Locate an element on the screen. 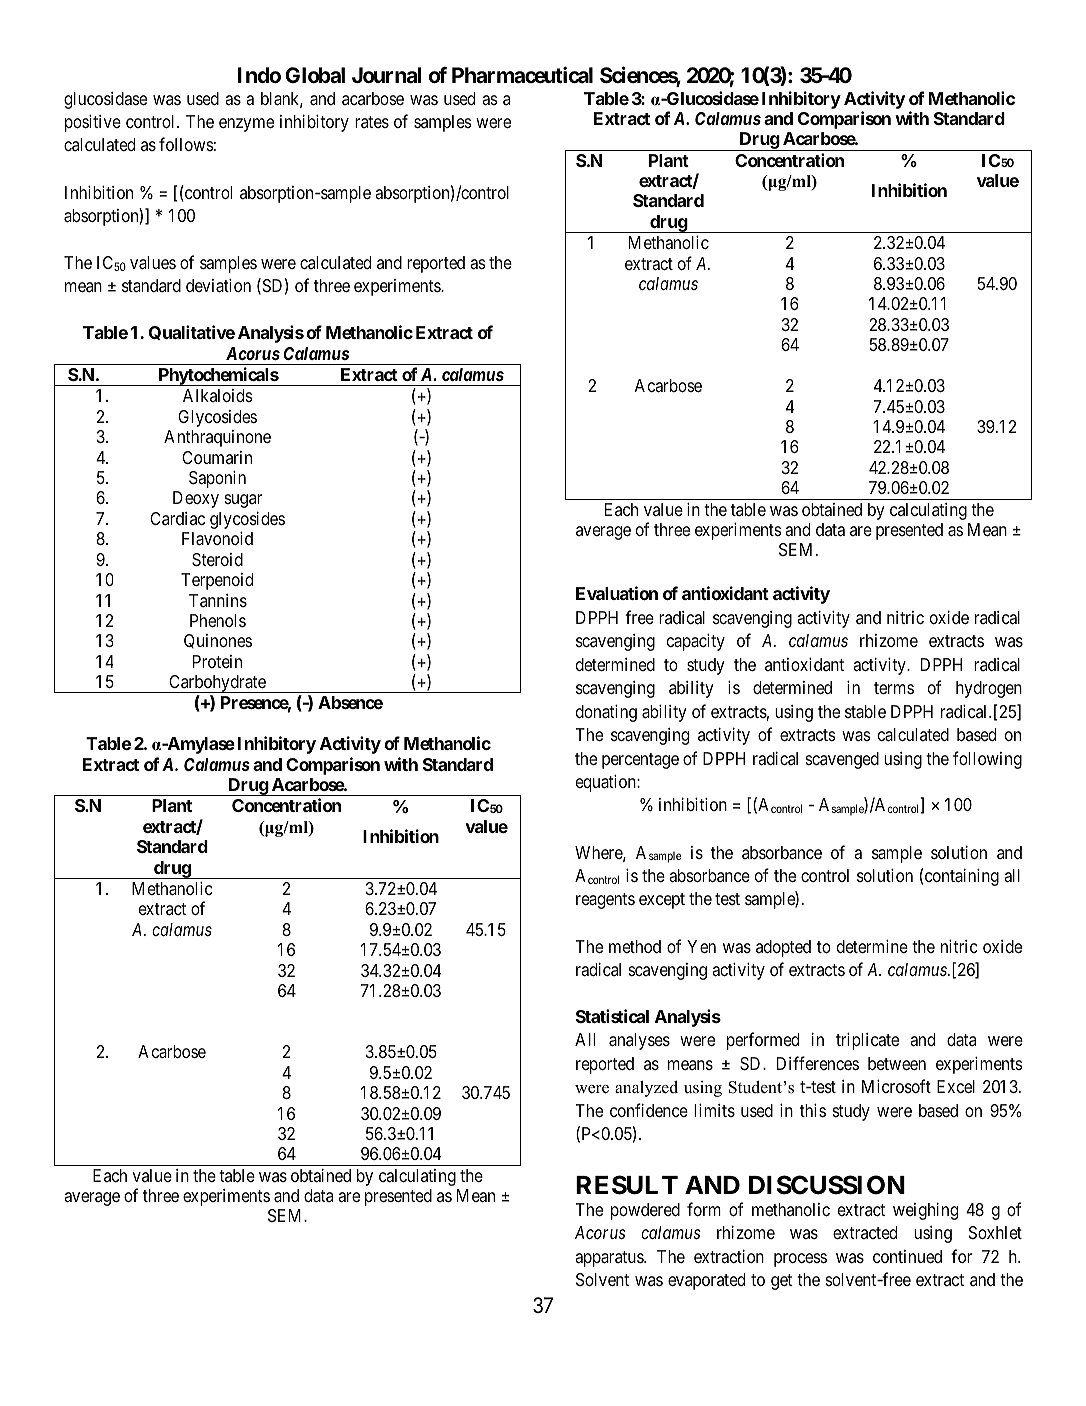 The height and width of the screenshot is (1406, 1086). donating is located at coordinates (606, 713).
